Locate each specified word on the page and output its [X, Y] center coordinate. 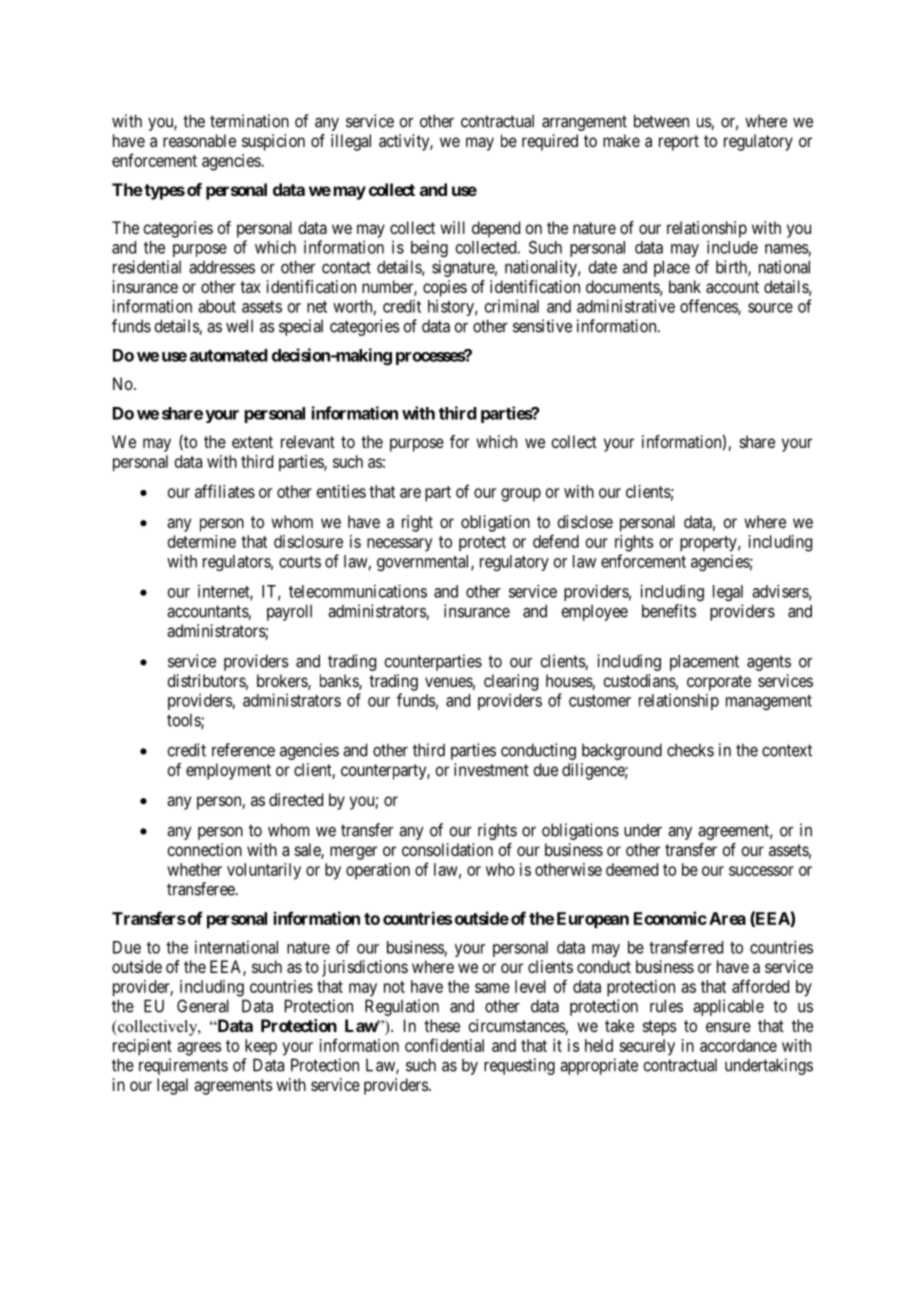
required [550, 142]
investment [491, 769]
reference [243, 750]
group [521, 495]
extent [252, 442]
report [679, 143]
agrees [199, 1049]
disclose [585, 521]
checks [690, 750]
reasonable [199, 140]
